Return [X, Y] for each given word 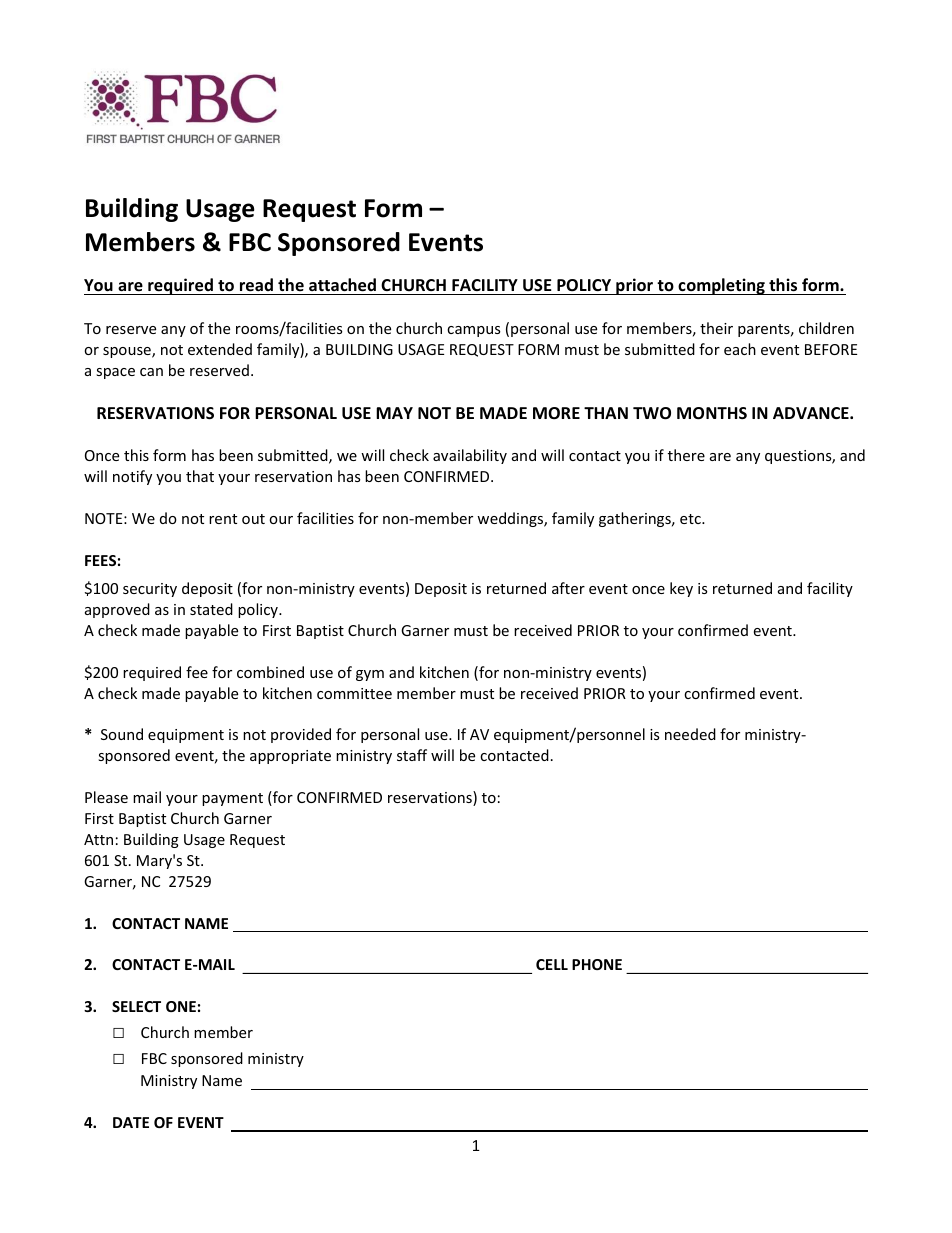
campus [473, 331]
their [716, 328]
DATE [131, 1122]
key [681, 589]
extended [220, 349]
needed [690, 734]
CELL [552, 964]
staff [412, 755]
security [150, 590]
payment [232, 799]
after [568, 588]
